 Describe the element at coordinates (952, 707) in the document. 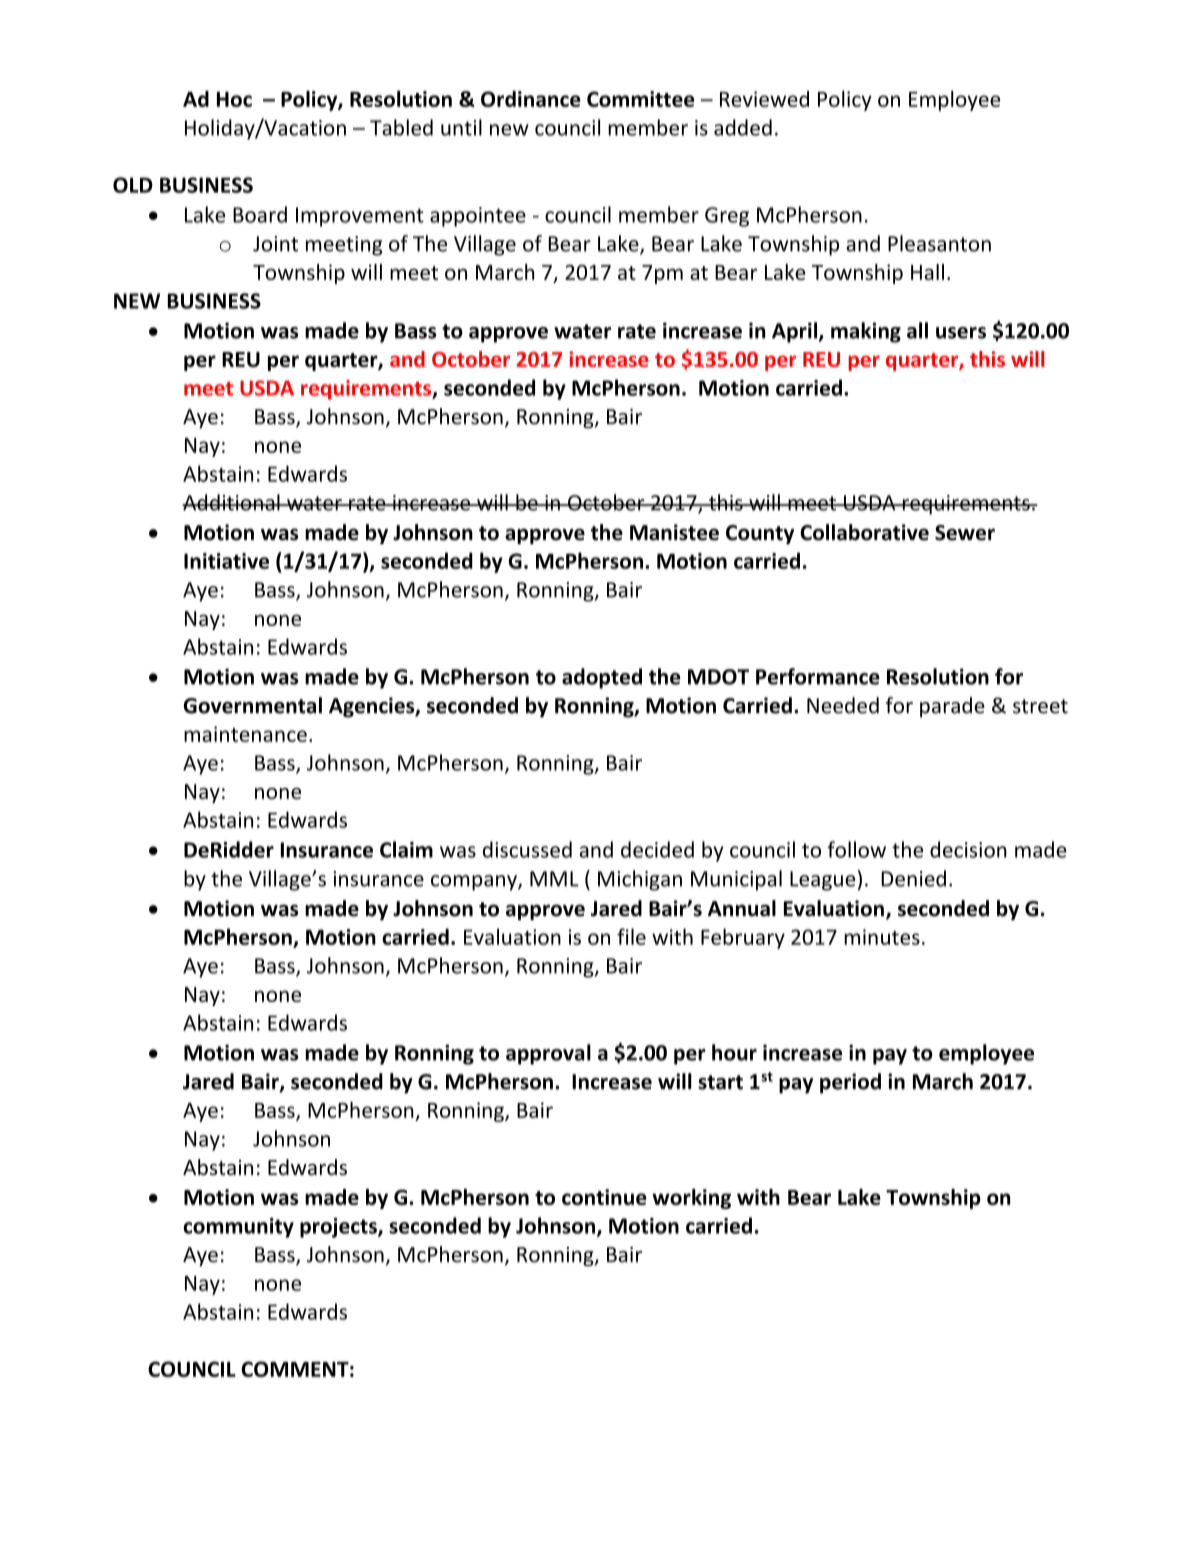

I see `parade` at that location.
